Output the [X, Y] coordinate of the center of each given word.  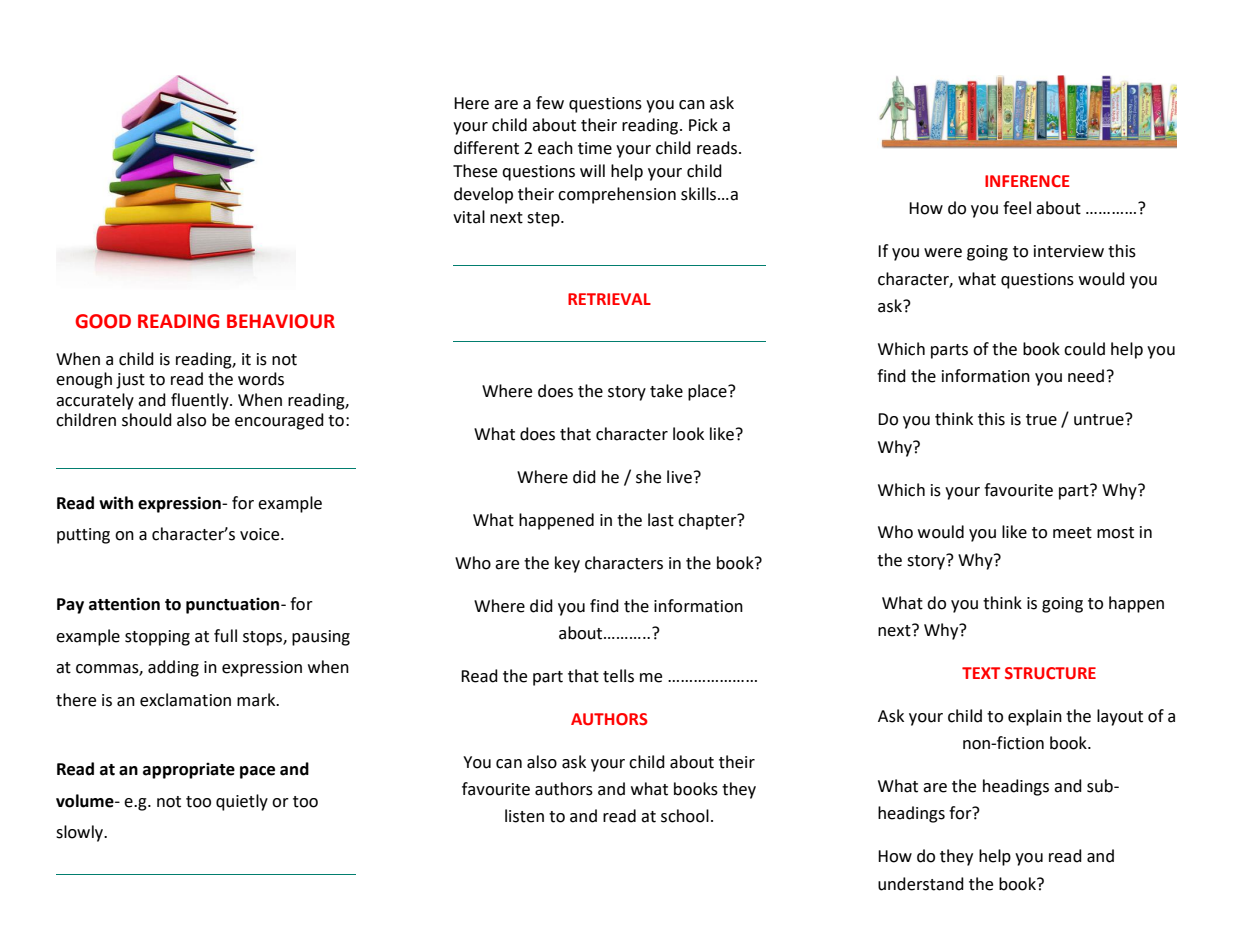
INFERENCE [1027, 181]
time [595, 148]
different [486, 148]
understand [921, 884]
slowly [80, 833]
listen [524, 816]
